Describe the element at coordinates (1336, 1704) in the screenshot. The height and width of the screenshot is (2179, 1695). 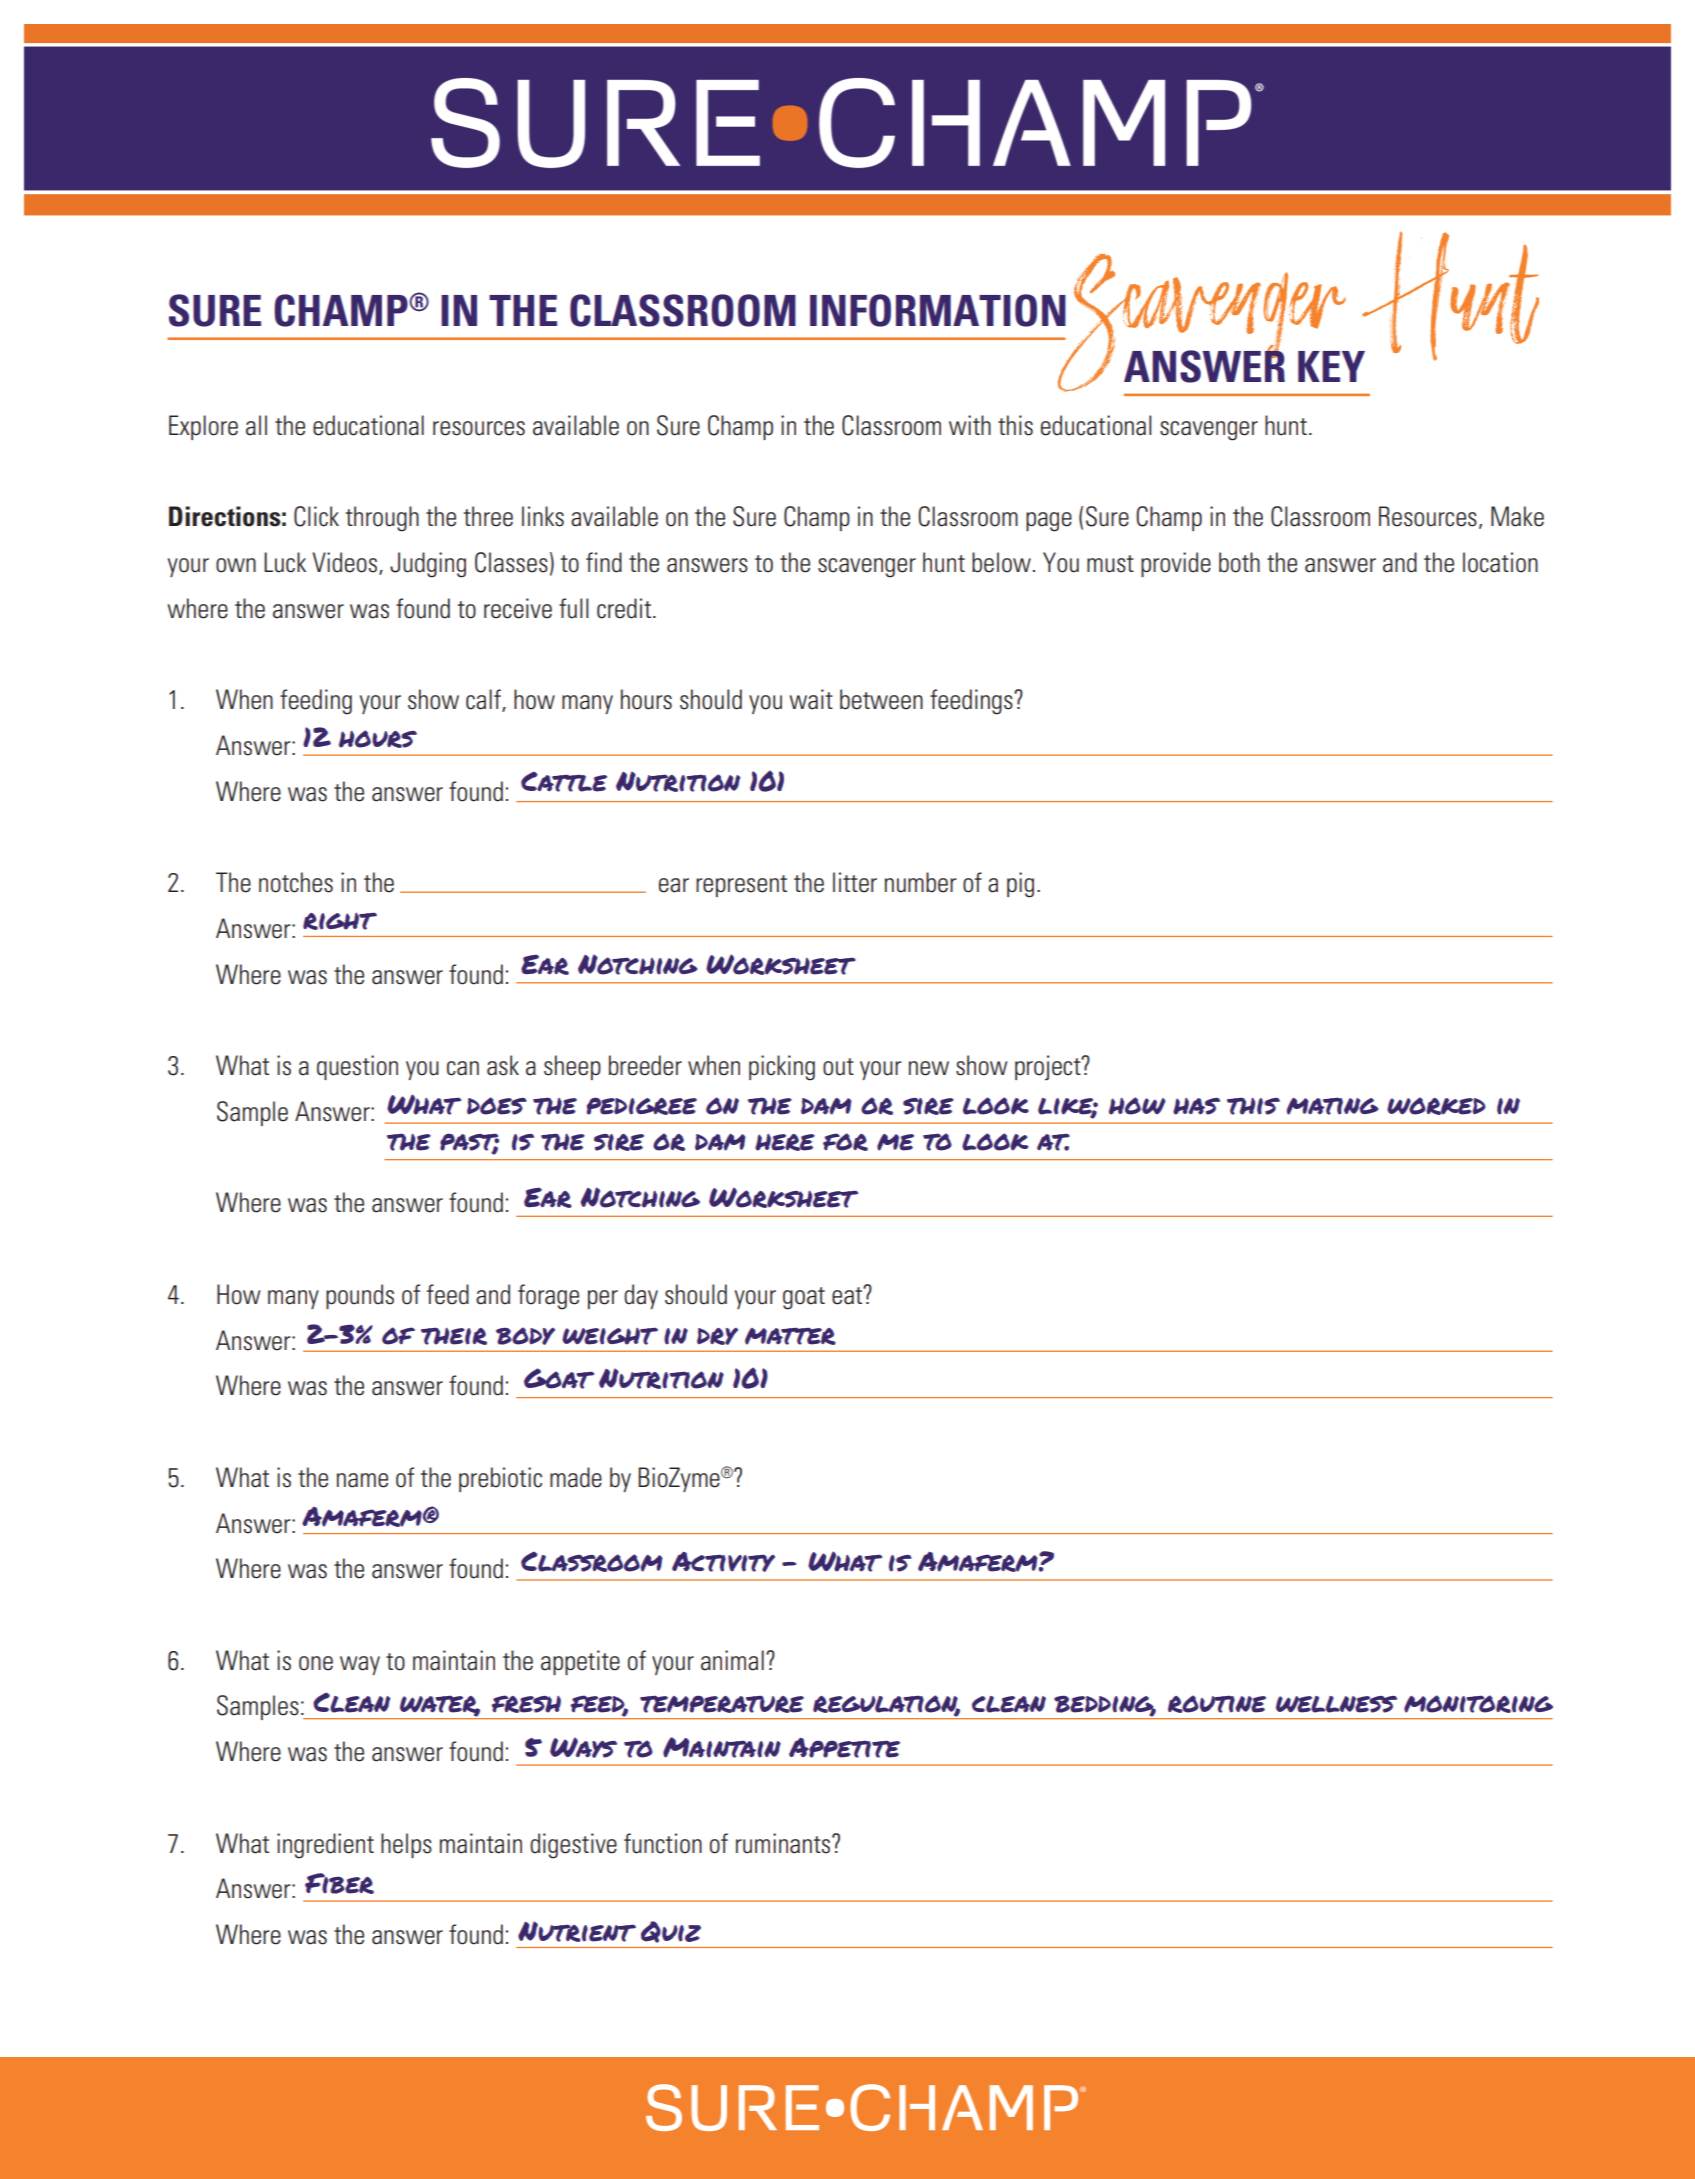
I see `wellness` at that location.
